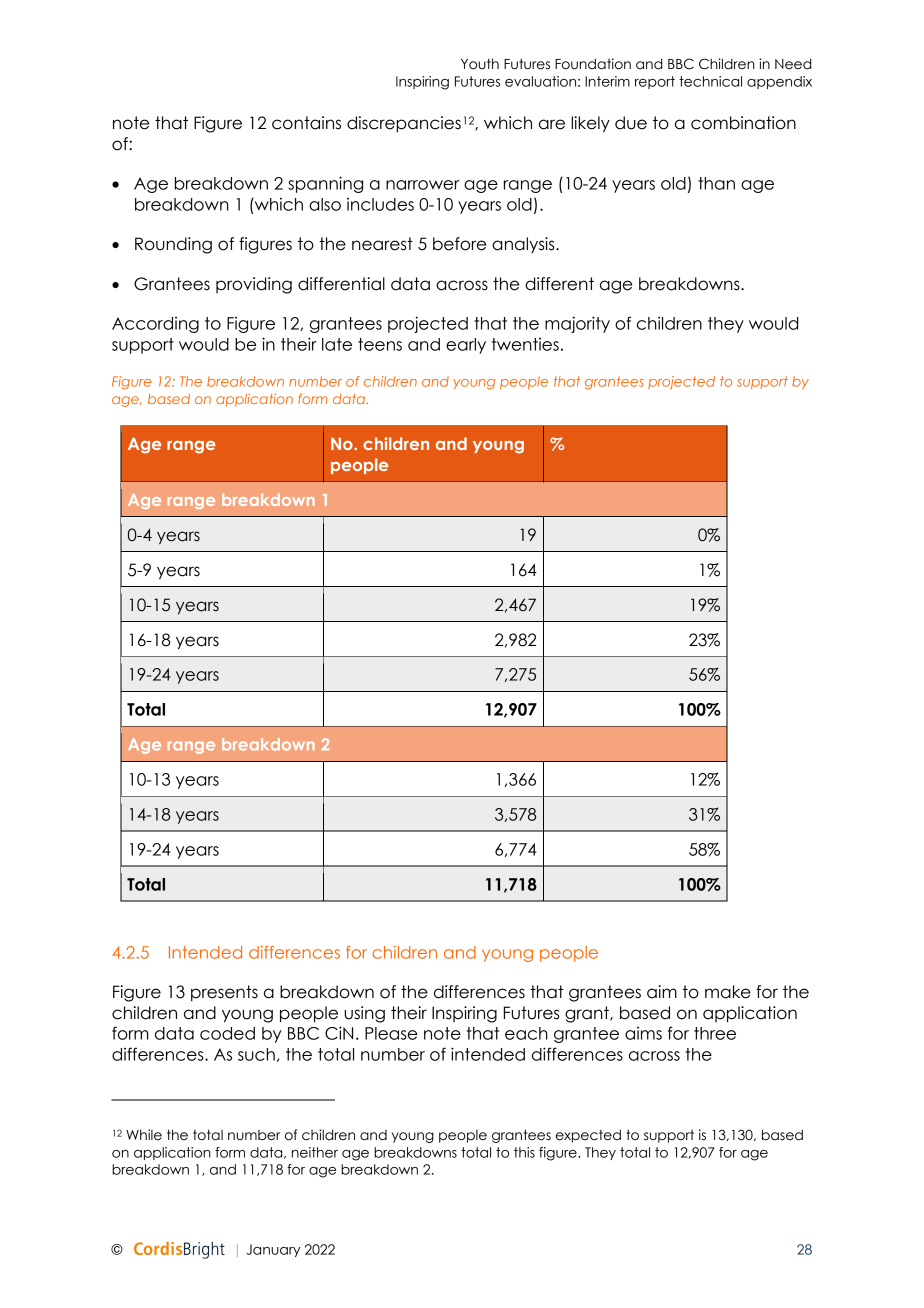 This screenshot has height=1308, width=924. What do you see at coordinates (480, 64) in the screenshot?
I see `Youth` at bounding box center [480, 64].
